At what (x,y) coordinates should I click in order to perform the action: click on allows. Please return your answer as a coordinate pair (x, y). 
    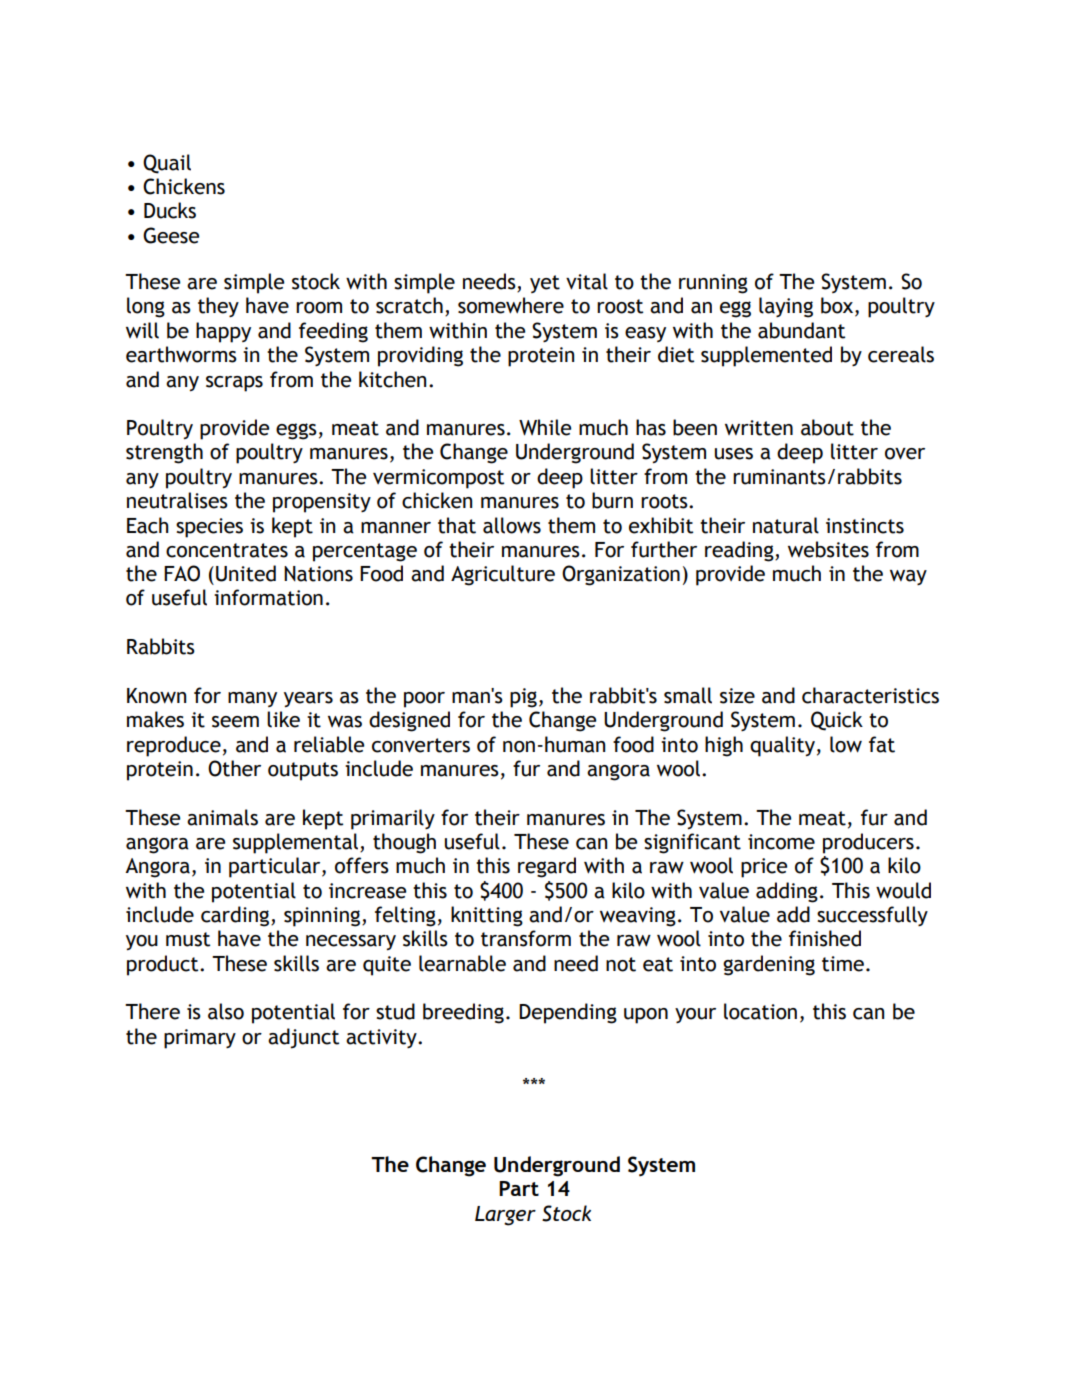
    Looking at the image, I should click on (512, 525).
